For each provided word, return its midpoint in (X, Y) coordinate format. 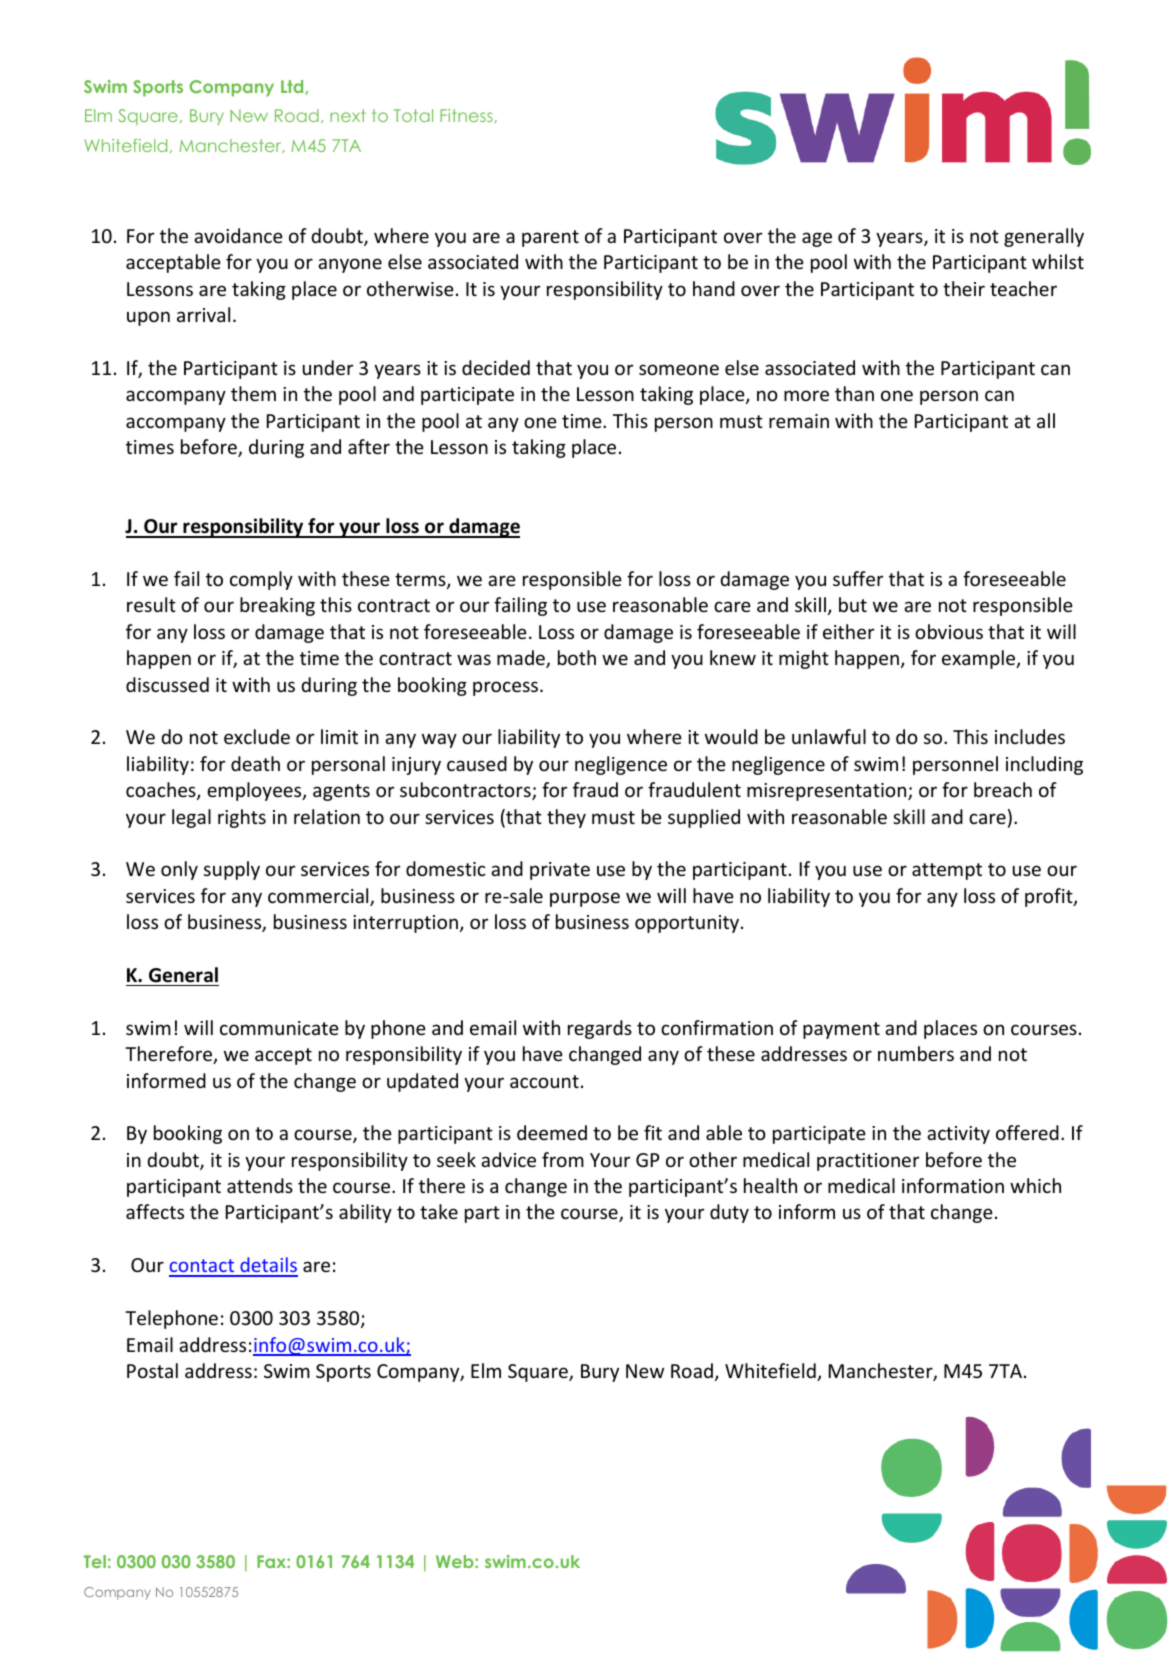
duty (729, 1213)
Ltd (293, 87)
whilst (1058, 261)
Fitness (467, 116)
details (268, 1266)
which (1035, 1185)
